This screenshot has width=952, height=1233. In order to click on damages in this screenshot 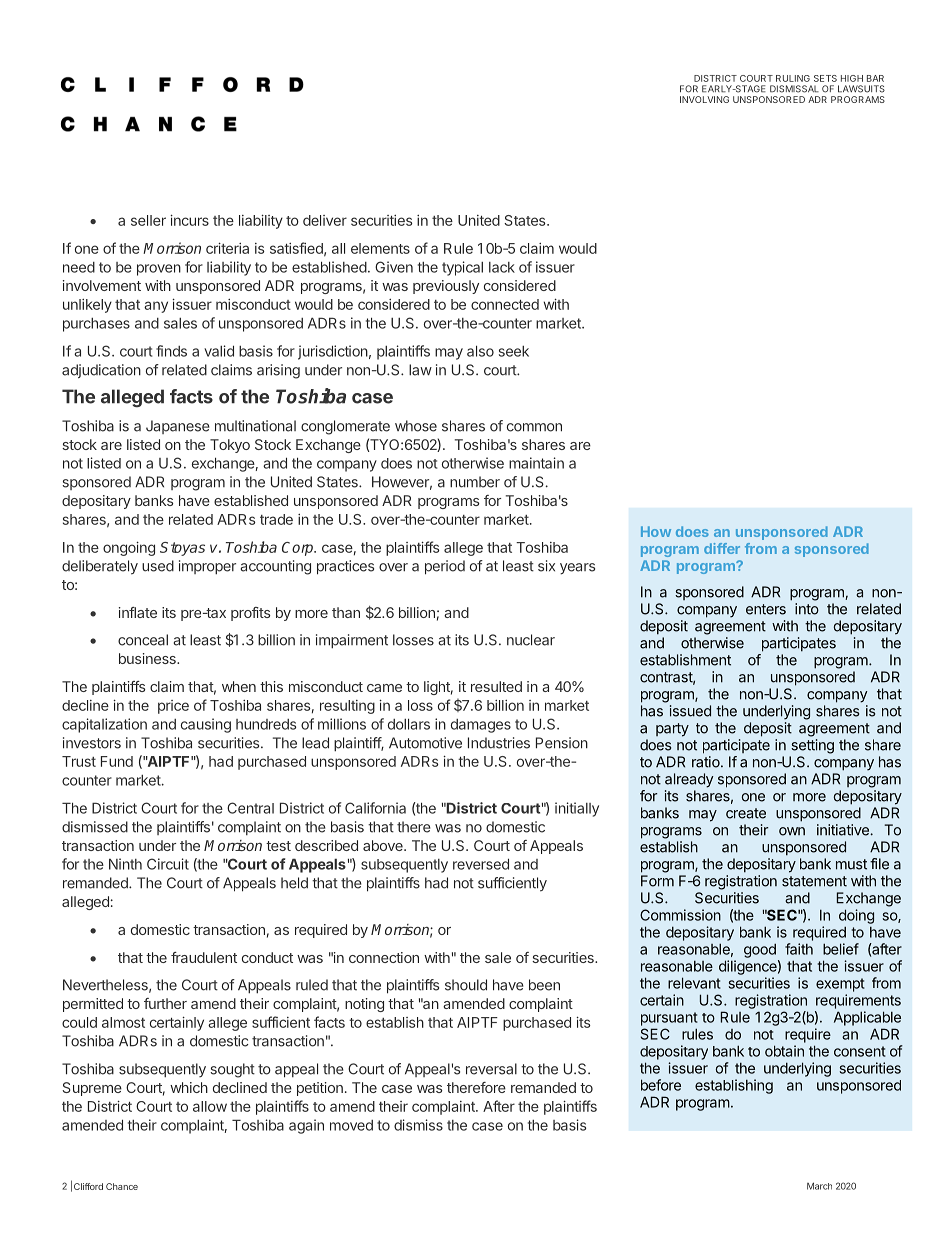, I will do `click(481, 726)`.
